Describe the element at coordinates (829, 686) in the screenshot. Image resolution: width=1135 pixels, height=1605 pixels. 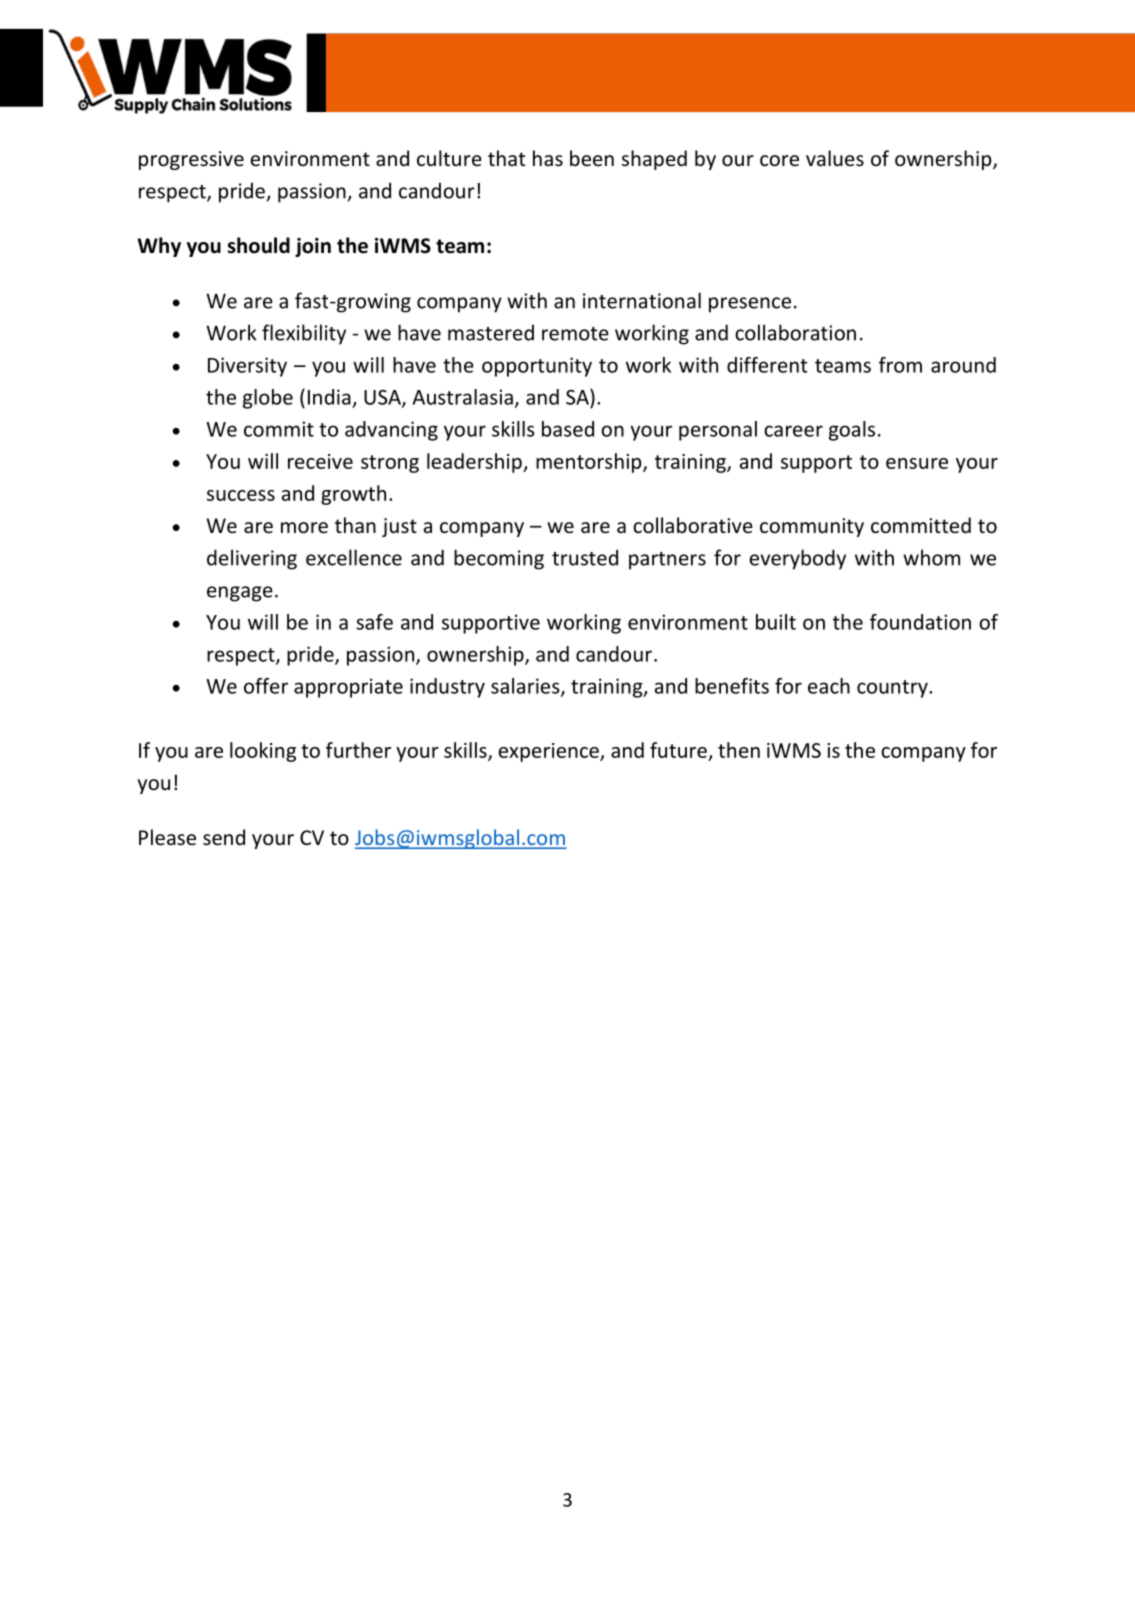
I see `each` at that location.
